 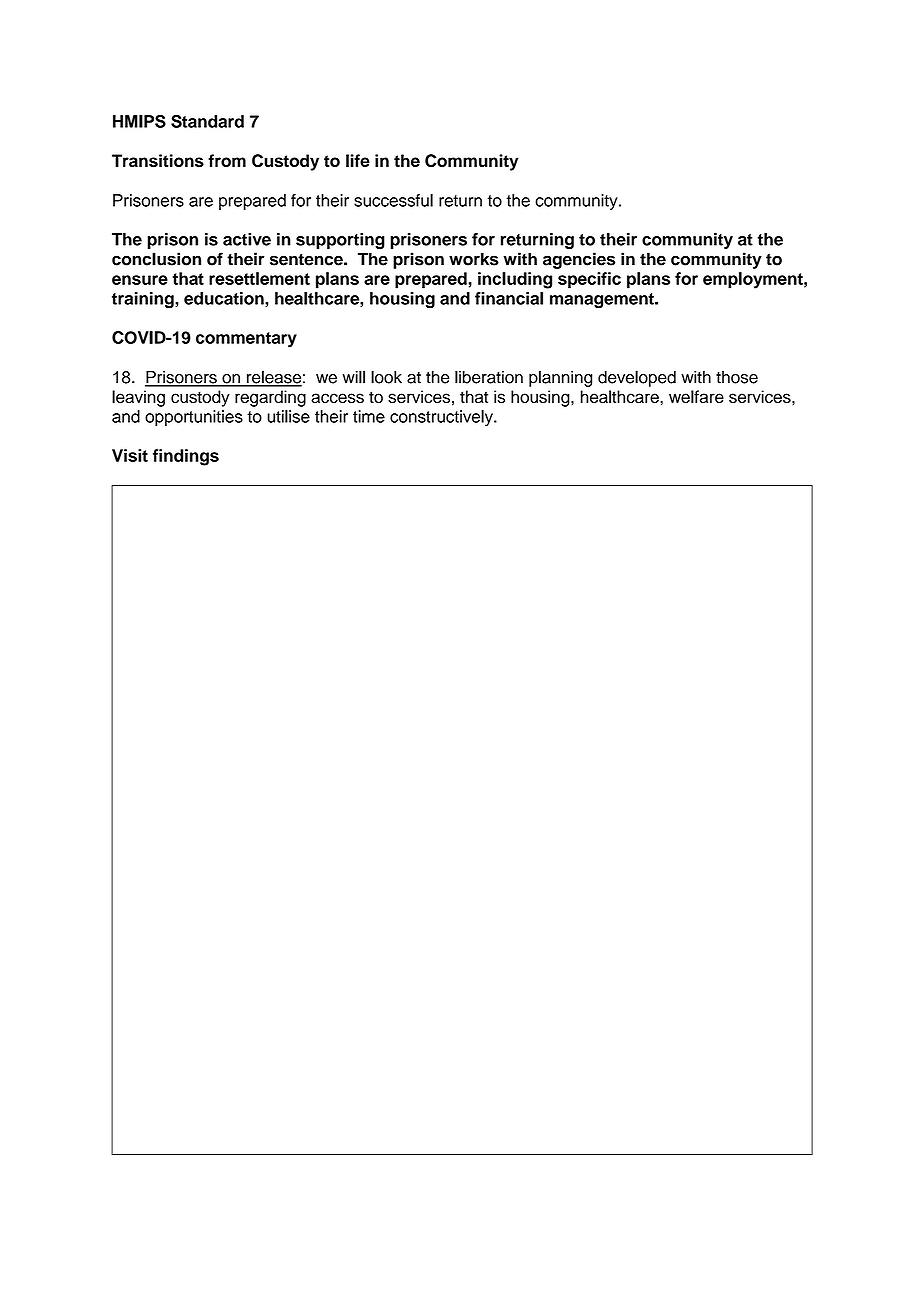 What do you see at coordinates (227, 160) in the document?
I see `from` at bounding box center [227, 160].
